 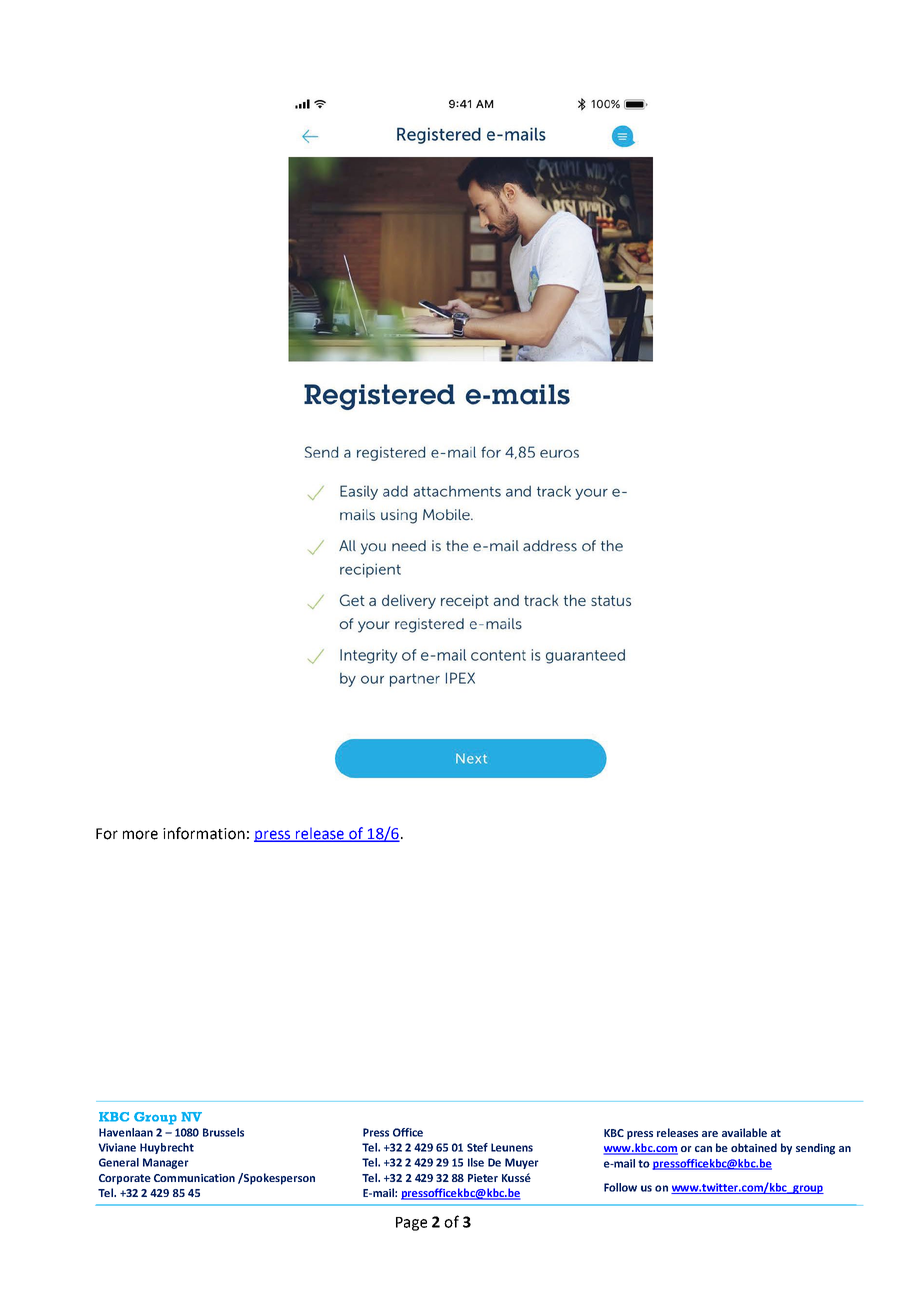 I want to click on are, so click(x=710, y=1134).
